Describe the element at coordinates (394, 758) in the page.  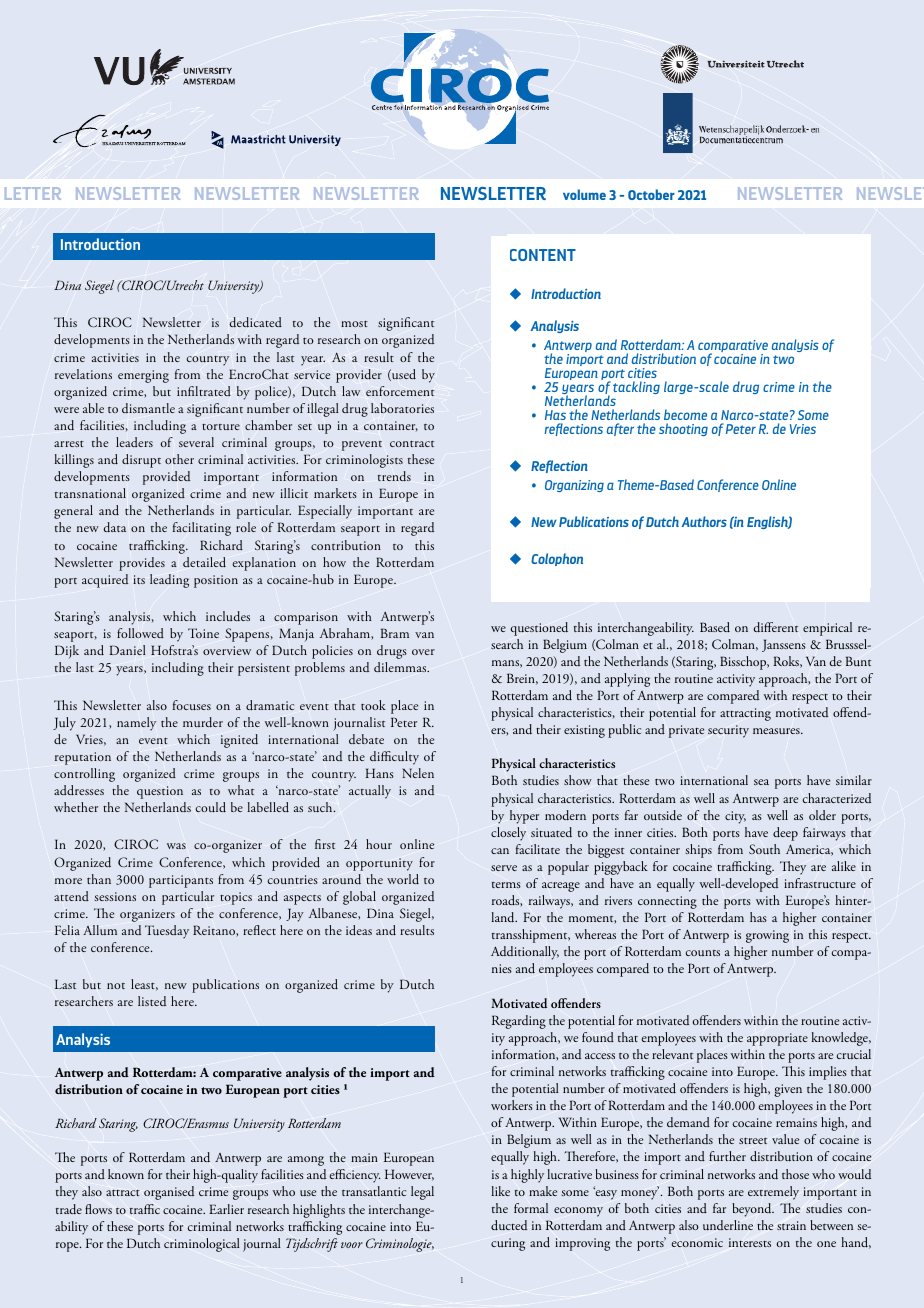
I see `difficulty` at that location.
